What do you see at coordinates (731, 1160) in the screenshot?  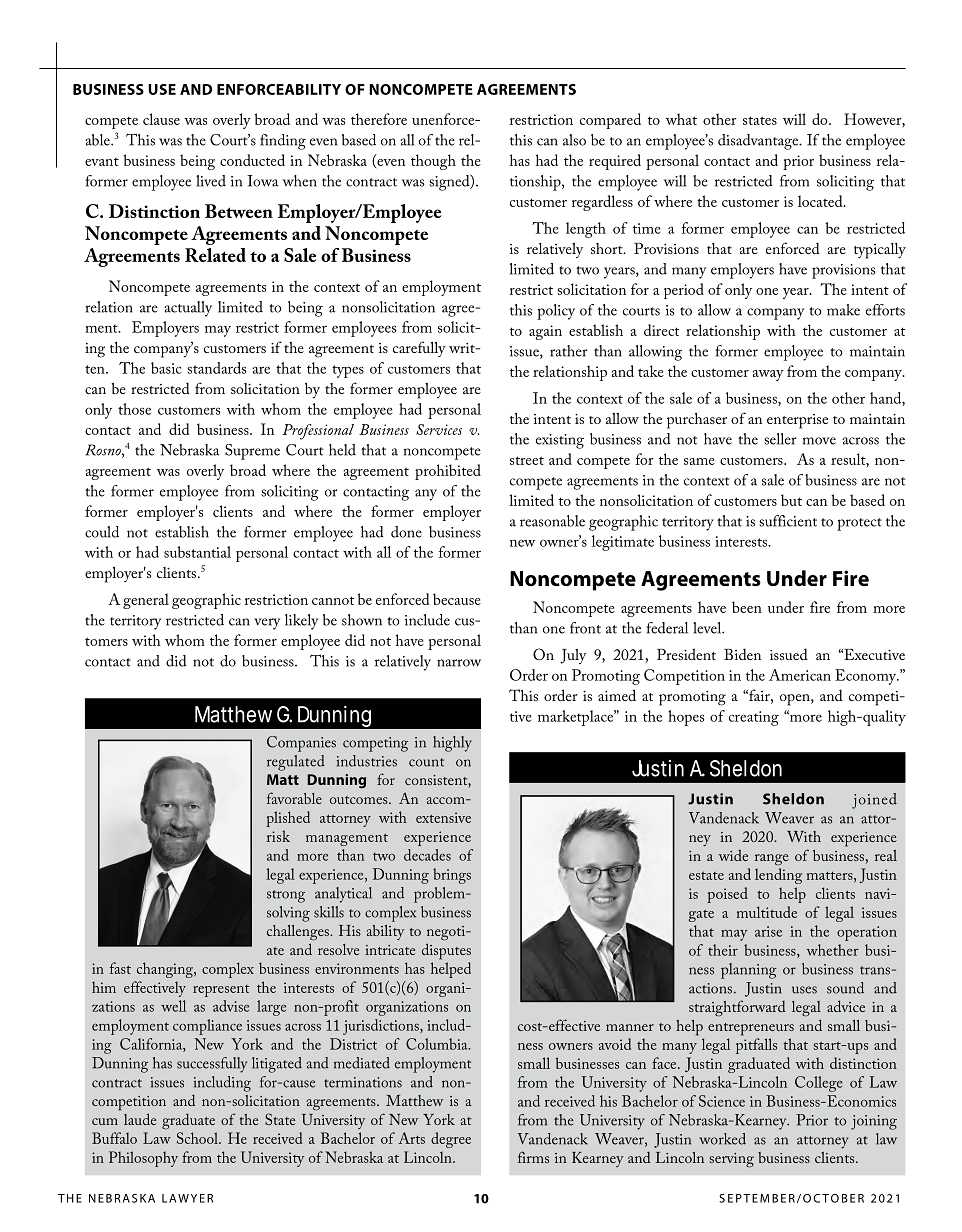 I see `serving` at bounding box center [731, 1160].
